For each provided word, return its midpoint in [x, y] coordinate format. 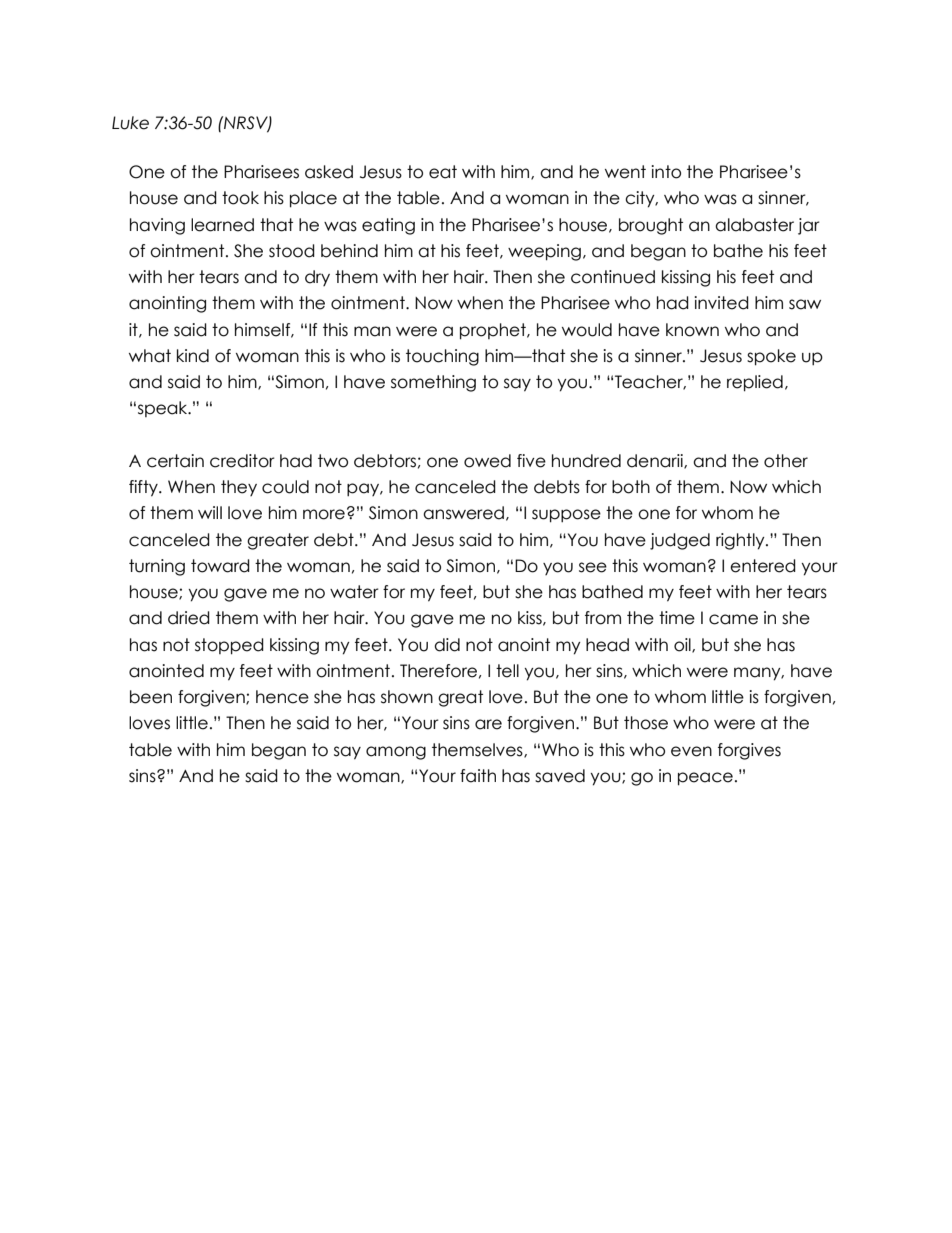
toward [220, 566]
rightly [741, 541]
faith [478, 776]
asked [329, 172]
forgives [749, 751]
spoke [771, 357]
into [666, 172]
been [151, 697]
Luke [130, 123]
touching [442, 357]
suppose [566, 516]
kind [193, 356]
